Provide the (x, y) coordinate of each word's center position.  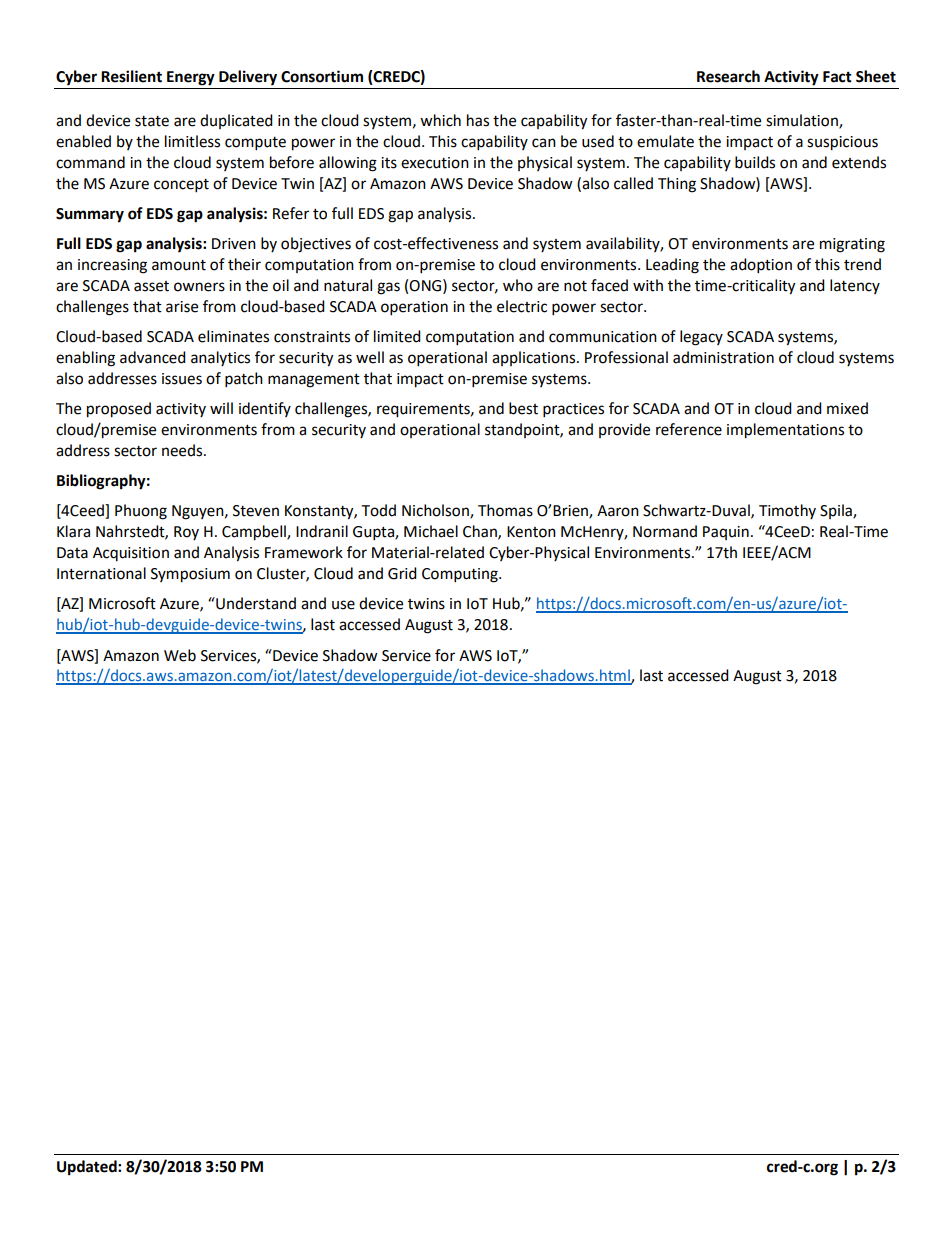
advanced (153, 357)
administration (723, 357)
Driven (234, 244)
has (478, 120)
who (518, 285)
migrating (852, 245)
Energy (191, 78)
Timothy (787, 511)
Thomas (505, 510)
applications (535, 358)
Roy (186, 533)
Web (180, 655)
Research (728, 76)
